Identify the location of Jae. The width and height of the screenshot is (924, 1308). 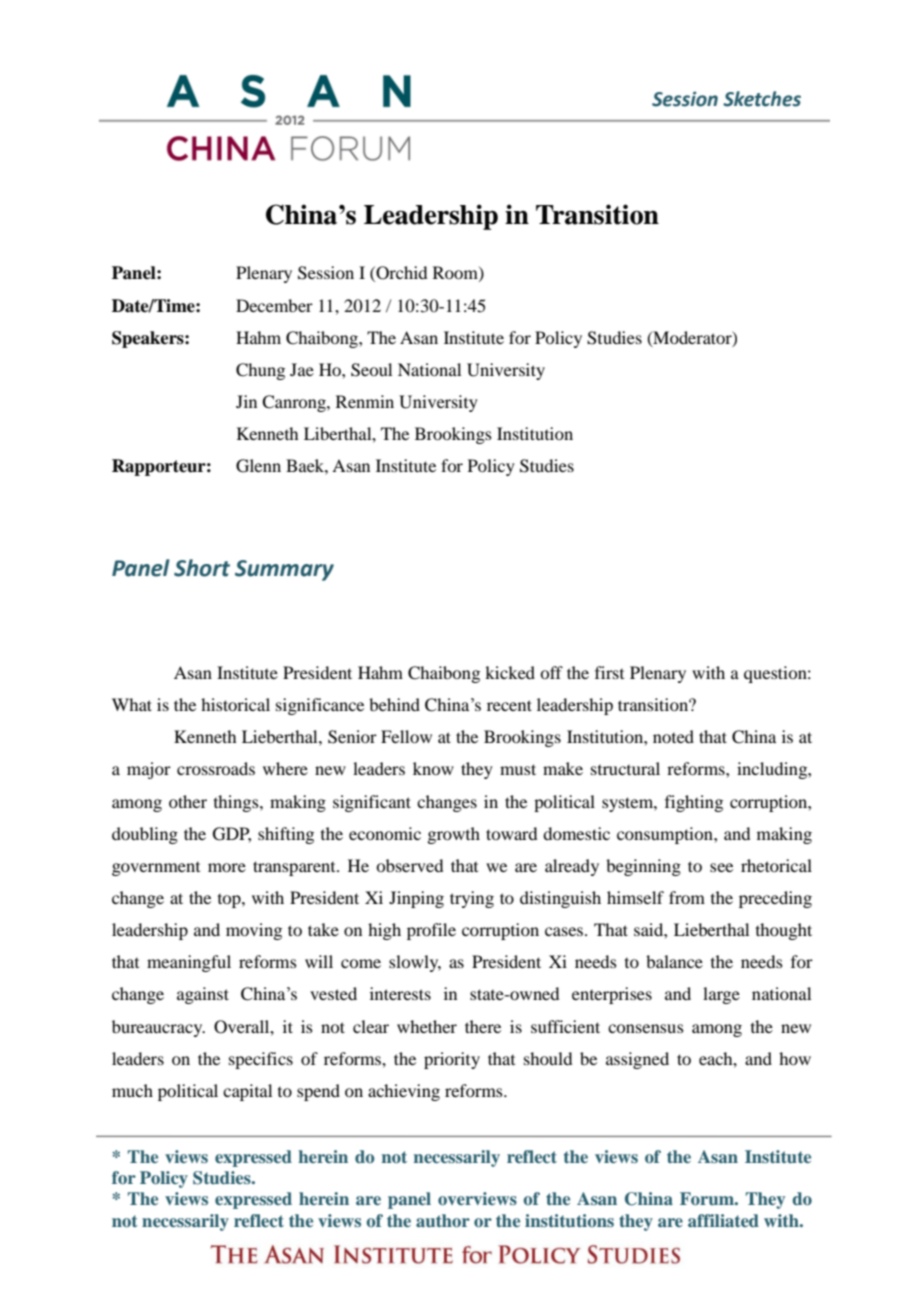
(302, 369).
